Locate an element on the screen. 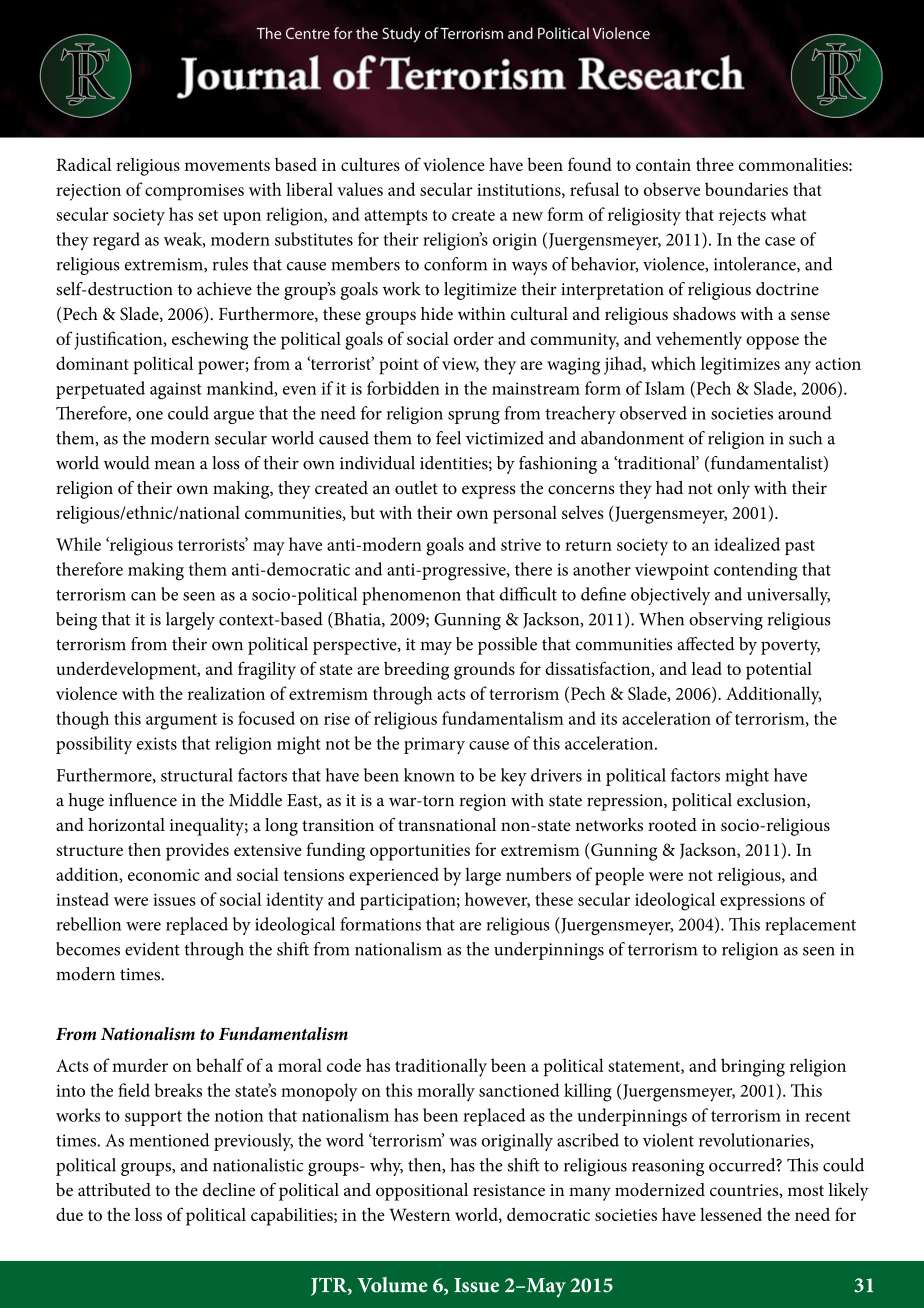 The height and width of the screenshot is (1308, 924). idealized is located at coordinates (747, 544).
